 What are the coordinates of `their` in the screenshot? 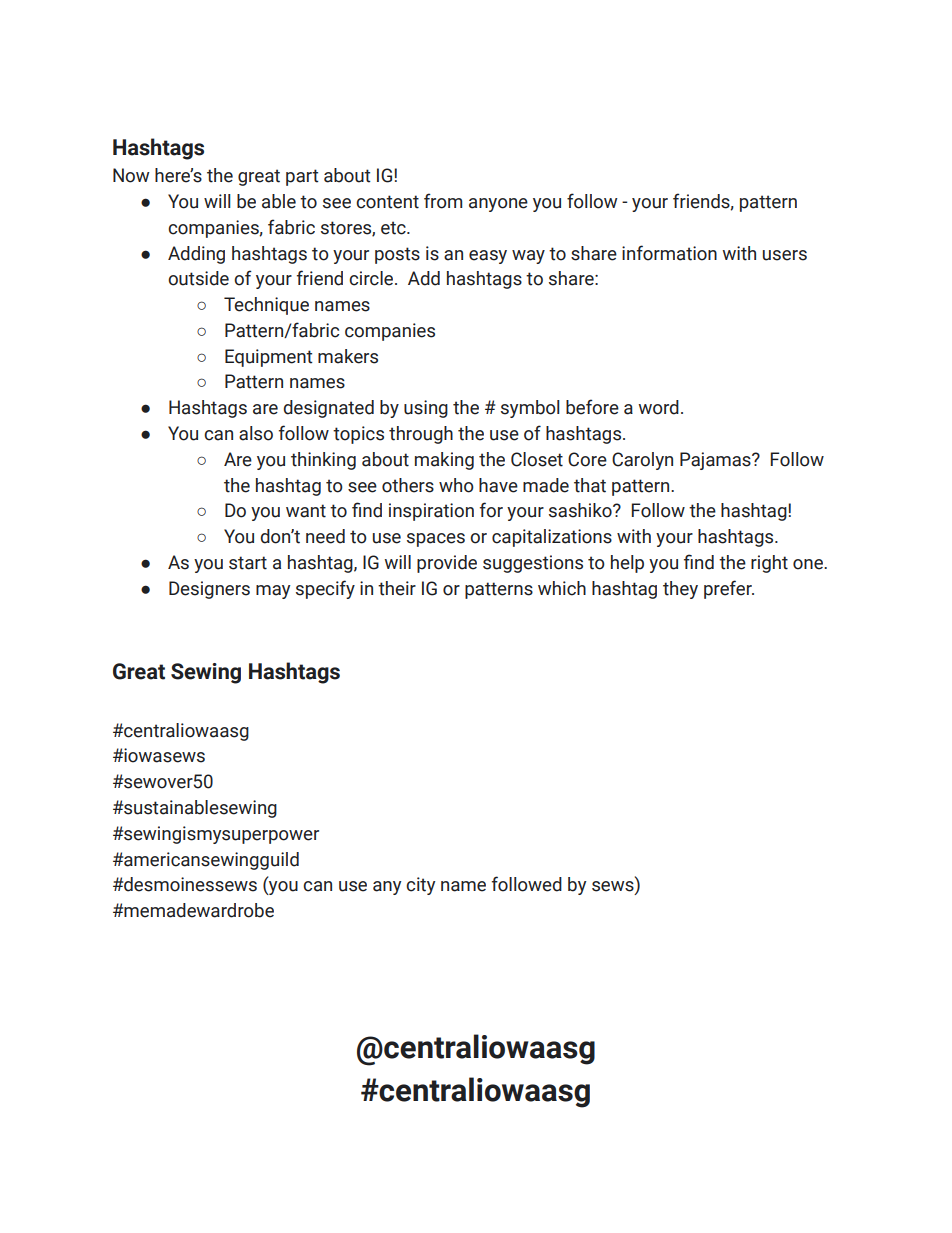 It's located at (397, 588).
